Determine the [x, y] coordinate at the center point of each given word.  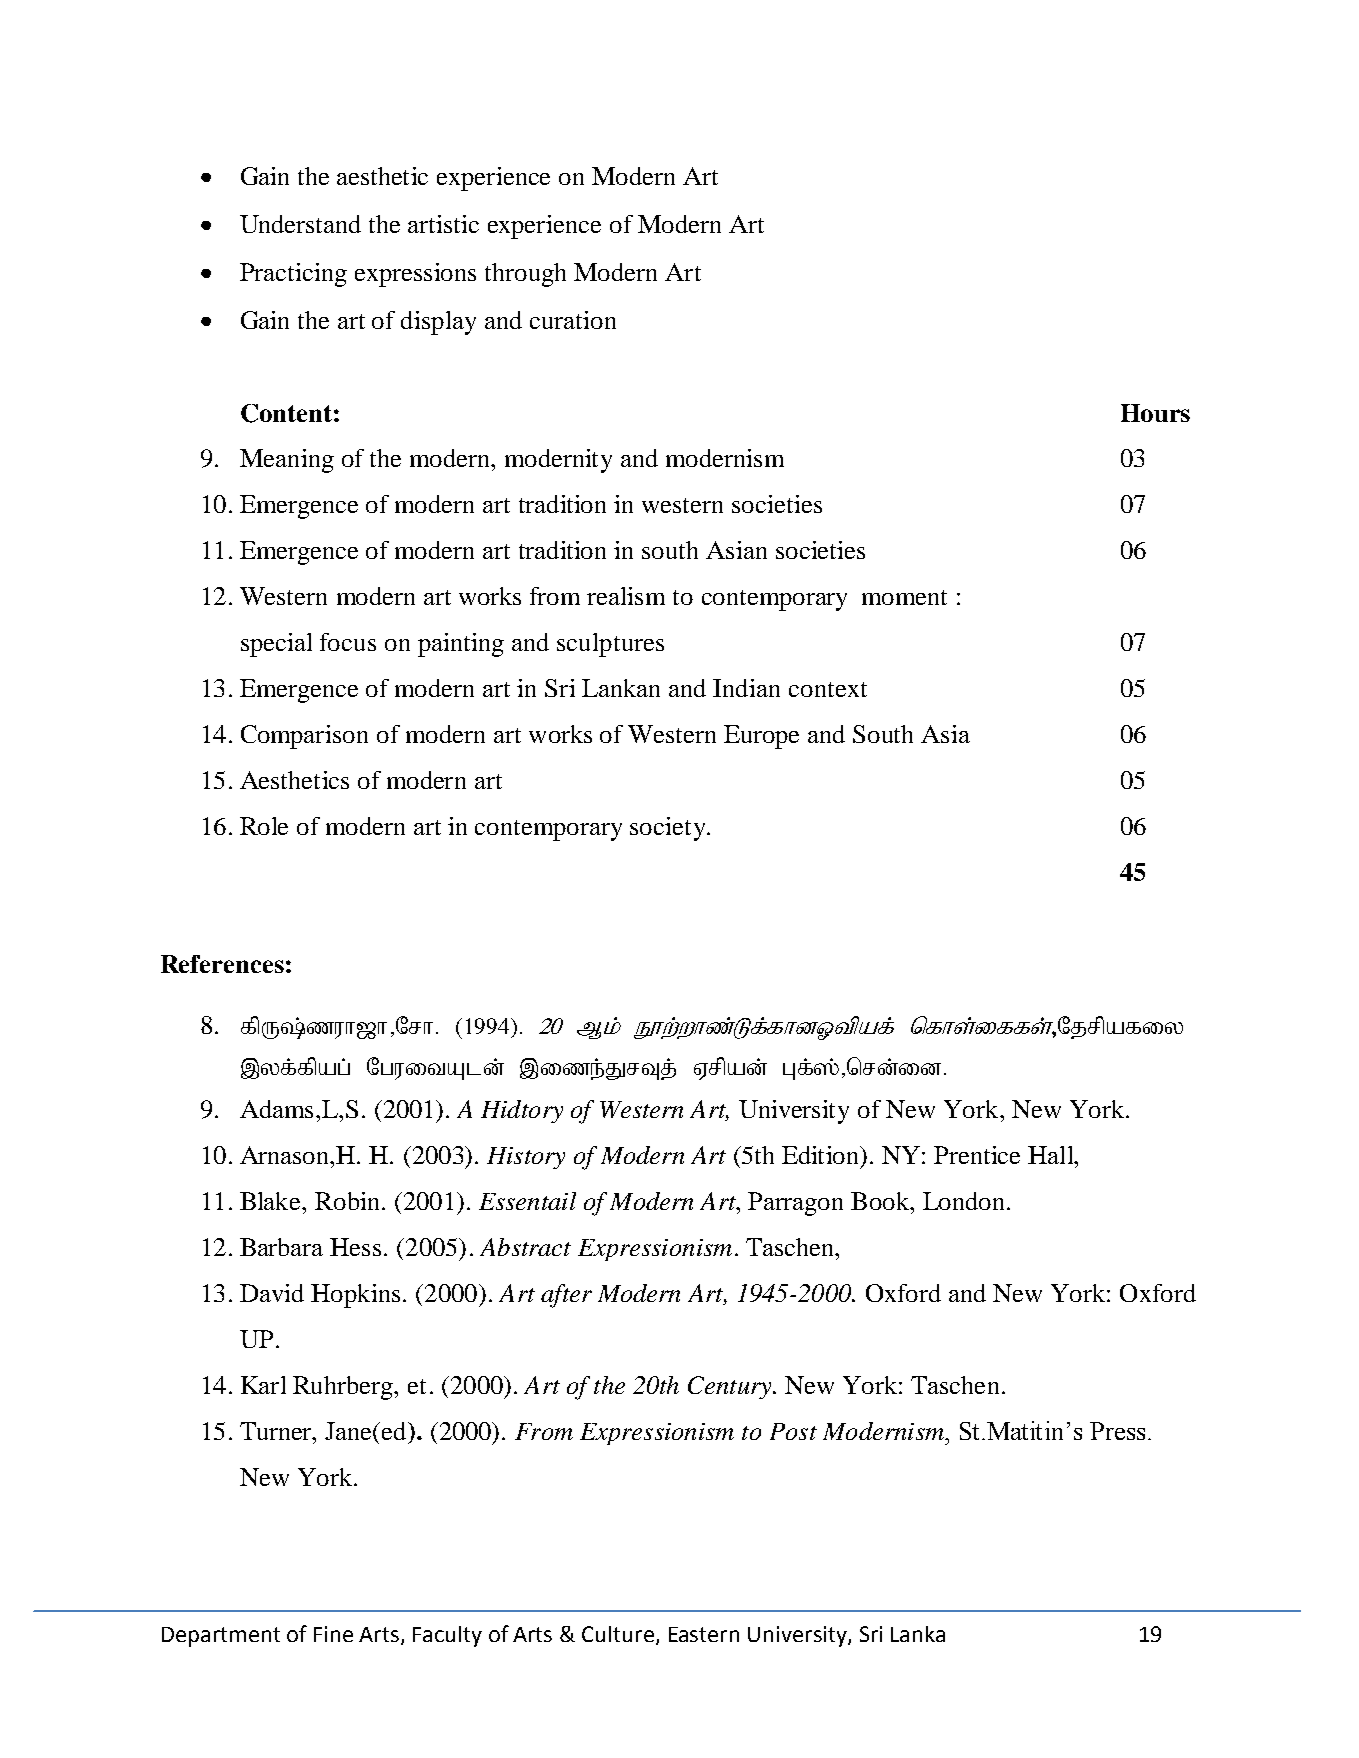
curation [573, 320]
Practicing [293, 275]
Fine [333, 1634]
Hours [1155, 413]
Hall [1052, 1155]
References [222, 964]
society [669, 829]
